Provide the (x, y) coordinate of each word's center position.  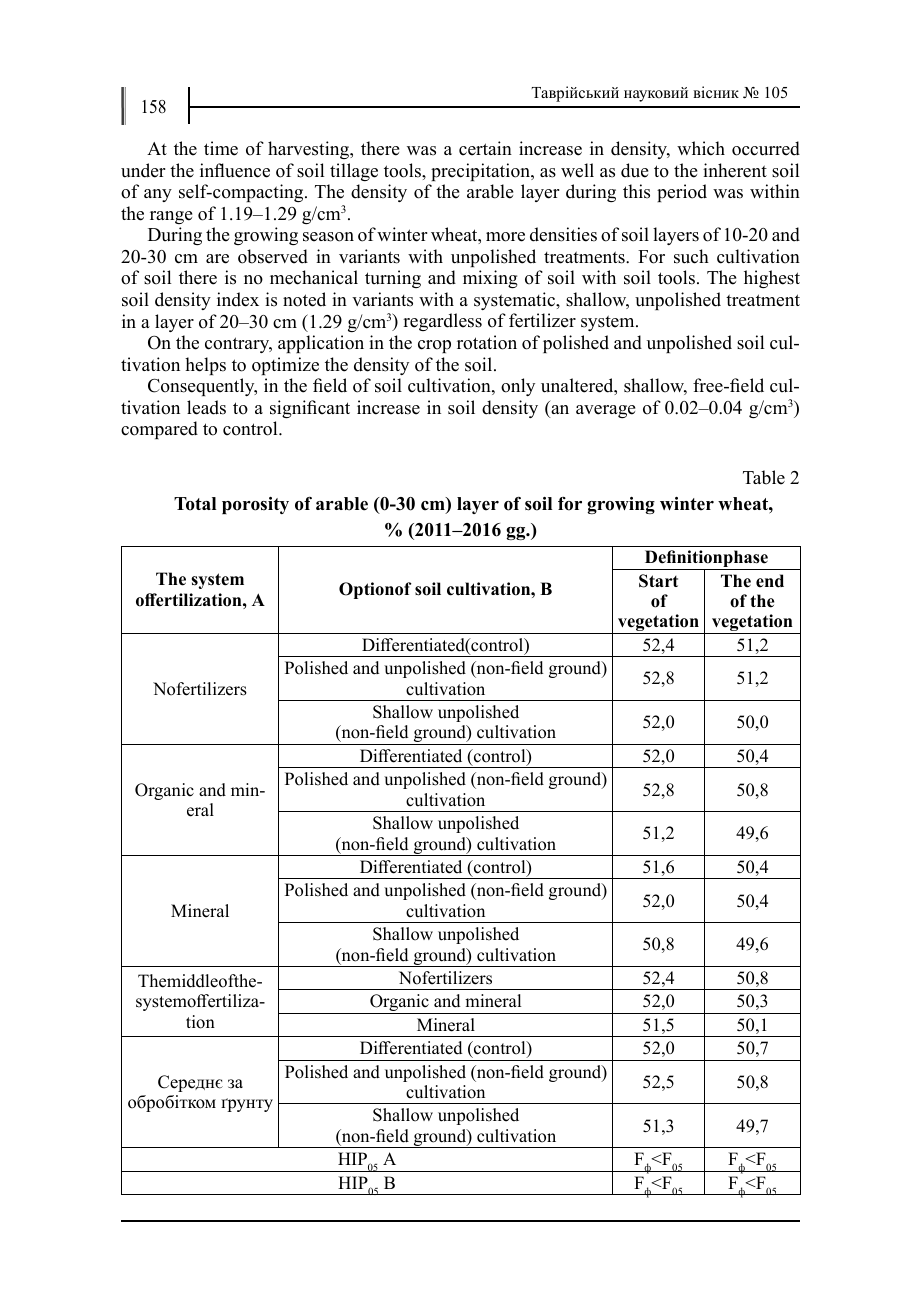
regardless (442, 322)
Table (764, 477)
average (605, 411)
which (701, 148)
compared (159, 430)
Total (195, 504)
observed (273, 256)
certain (485, 148)
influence (235, 170)
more (505, 237)
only (518, 387)
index (238, 299)
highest (772, 279)
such (691, 256)
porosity (255, 505)
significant (310, 409)
